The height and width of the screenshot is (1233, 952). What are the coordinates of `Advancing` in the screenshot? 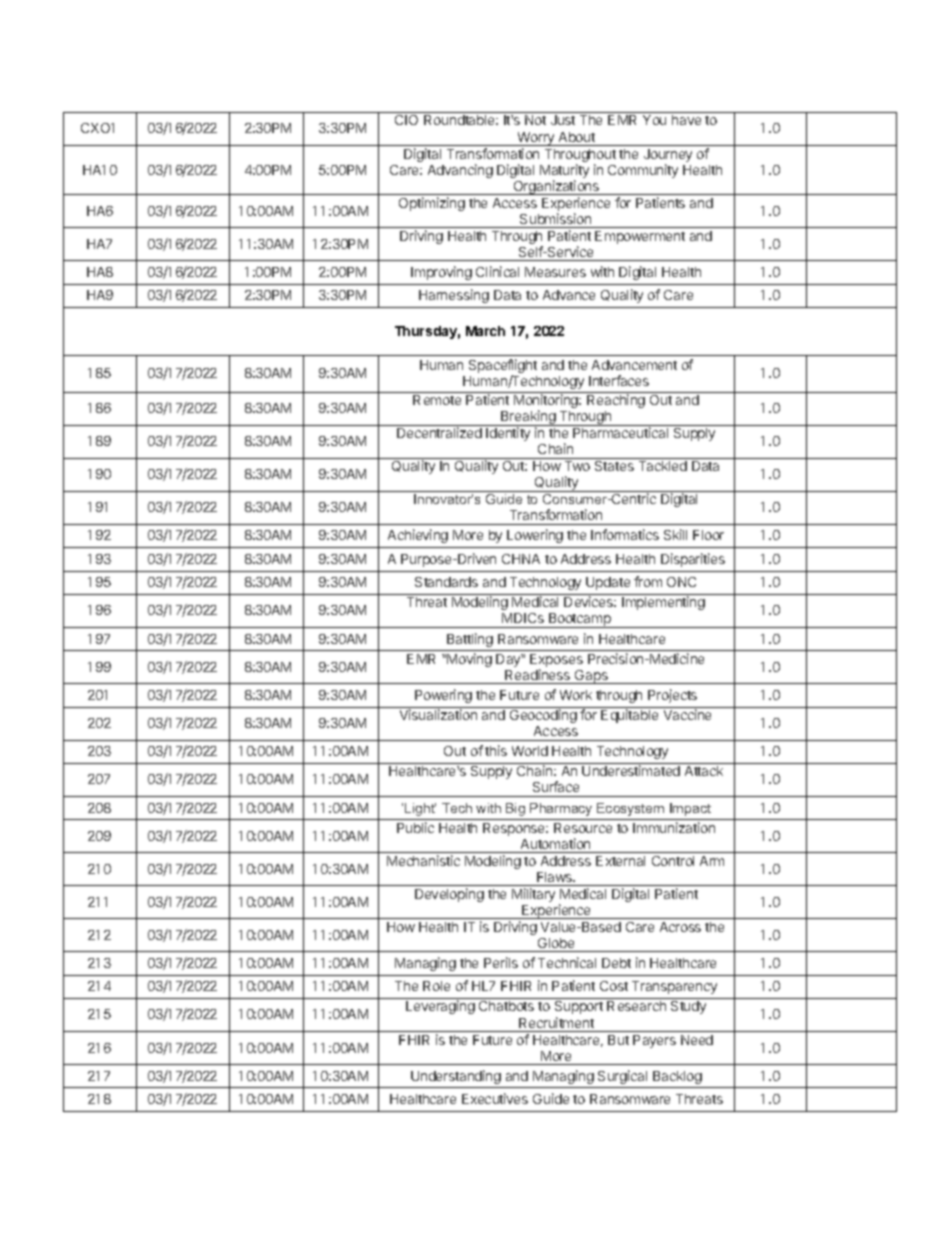 It's located at (460, 171).
